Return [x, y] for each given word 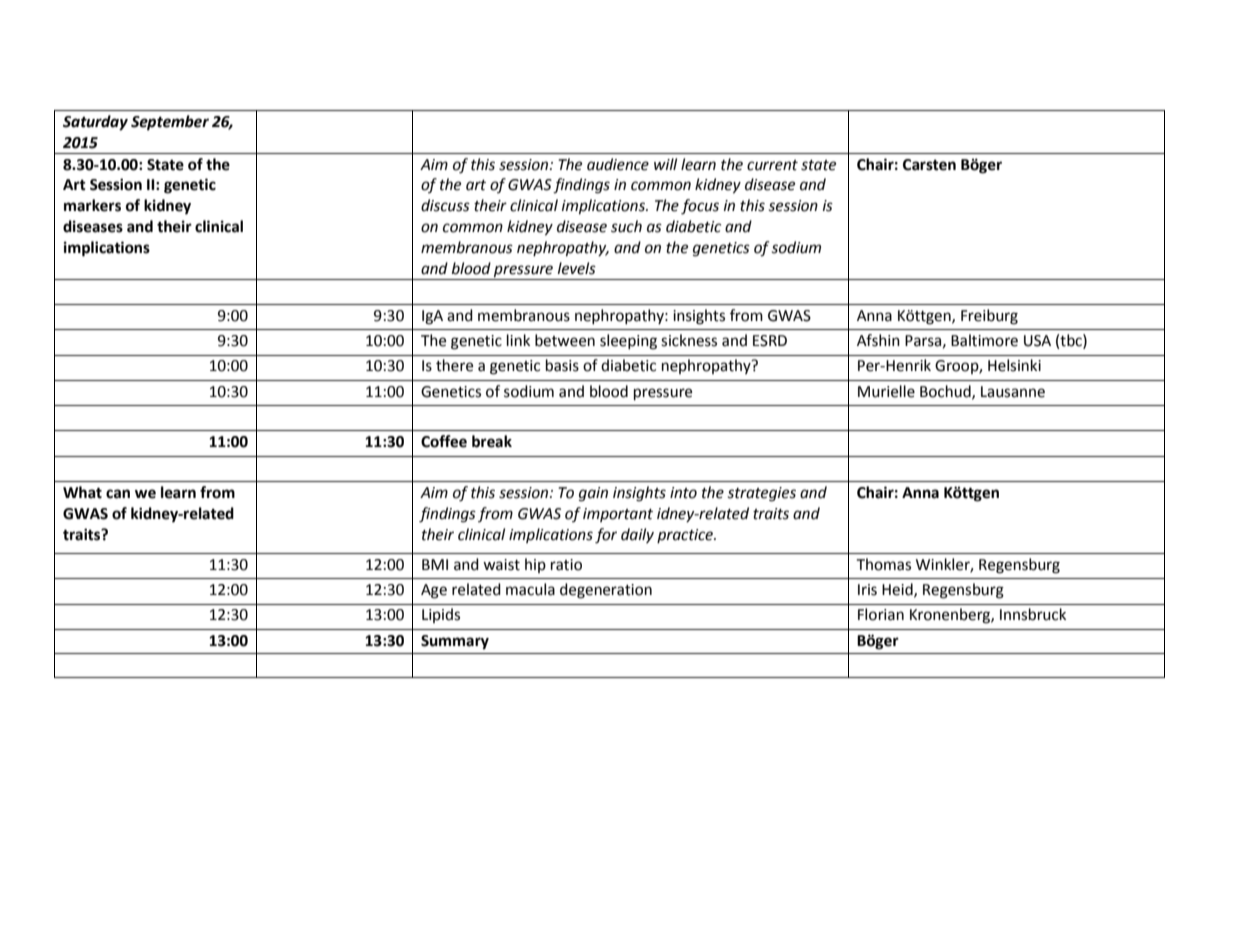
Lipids [441, 615]
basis [562, 365]
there [454, 365]
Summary [455, 642]
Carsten [929, 165]
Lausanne [1013, 392]
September [170, 123]
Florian [881, 614]
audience [618, 164]
